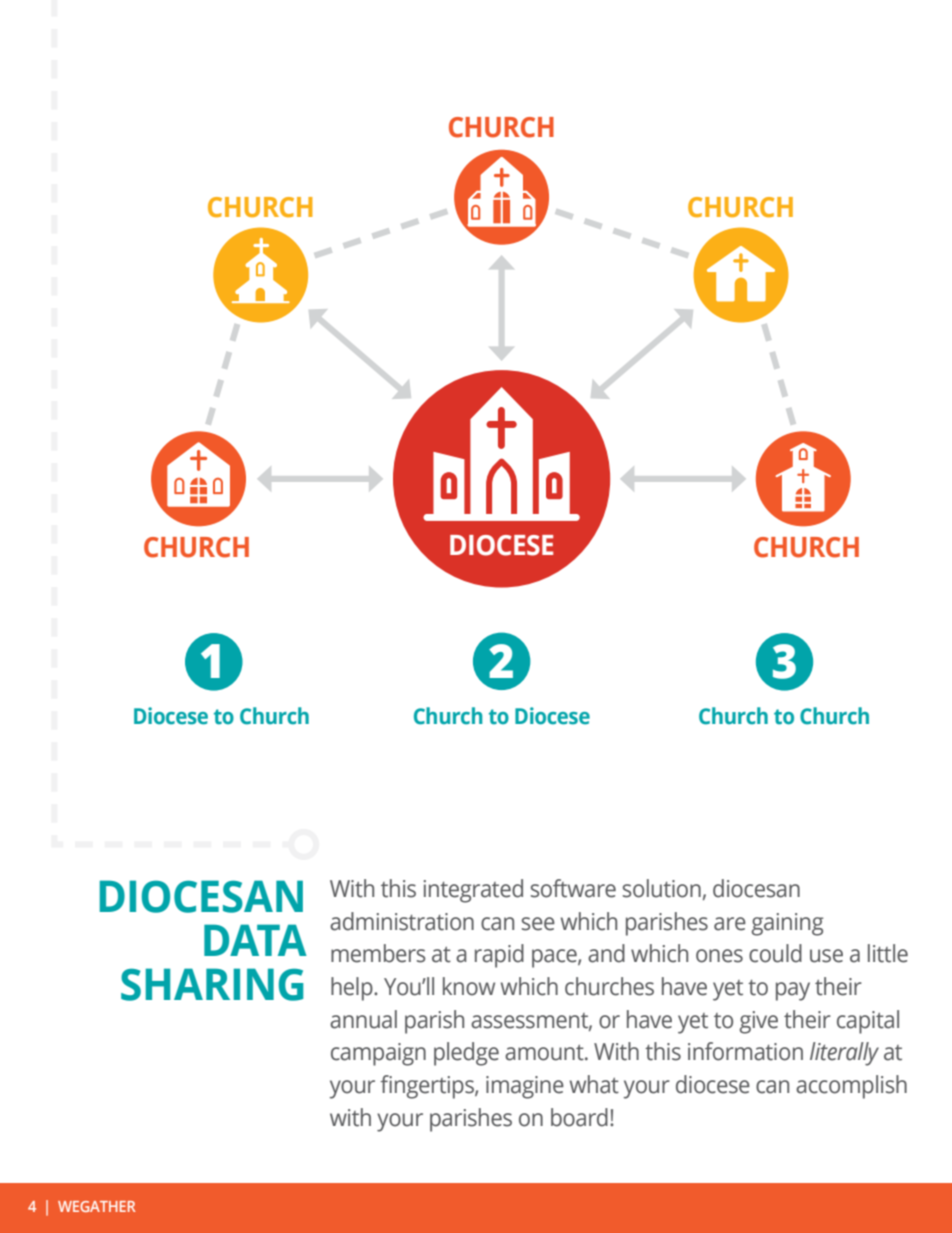 The image size is (952, 1233). Describe the element at coordinates (473, 891) in the document. I see `integrated` at that location.
